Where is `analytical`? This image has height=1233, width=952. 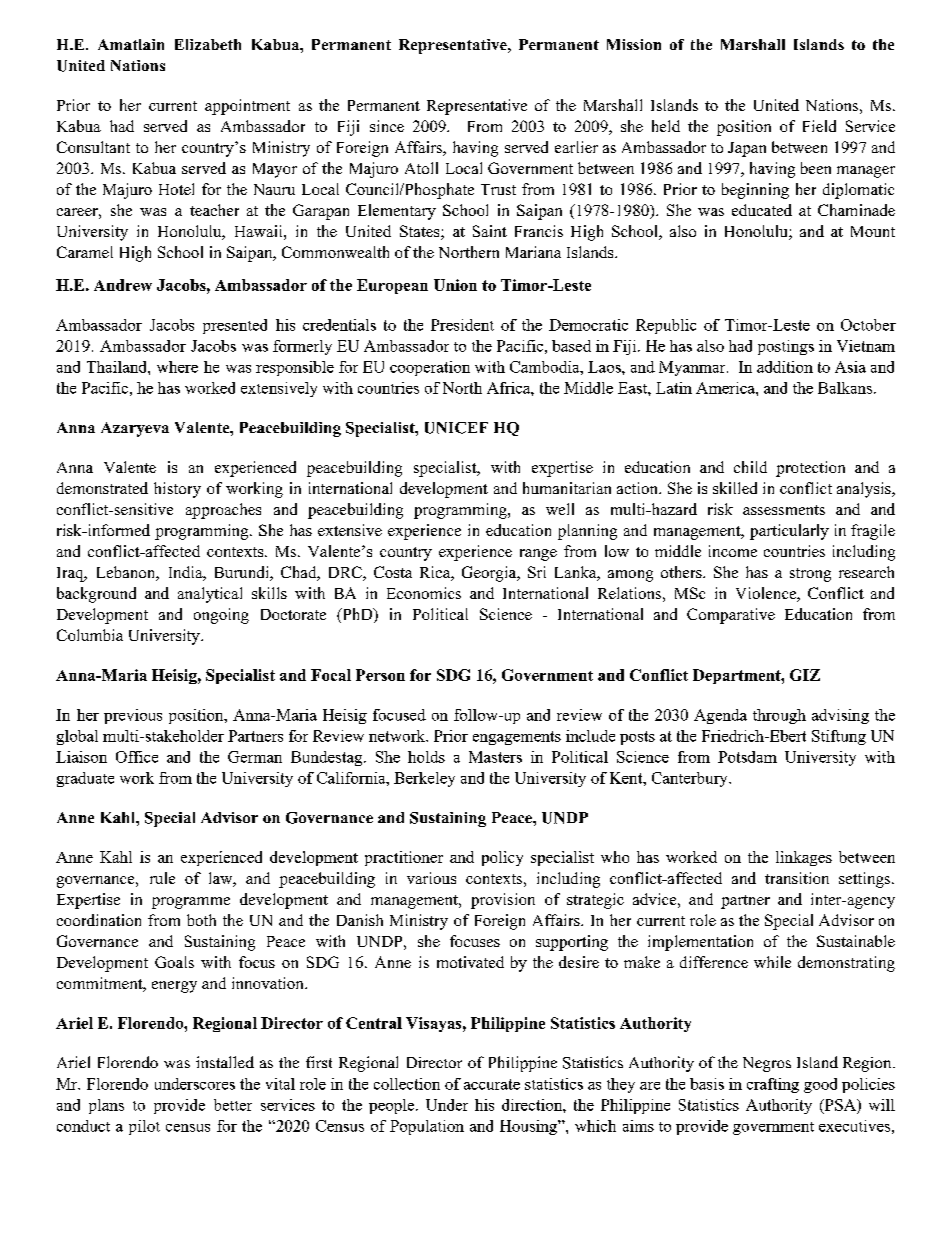
analytical is located at coordinates (210, 595).
